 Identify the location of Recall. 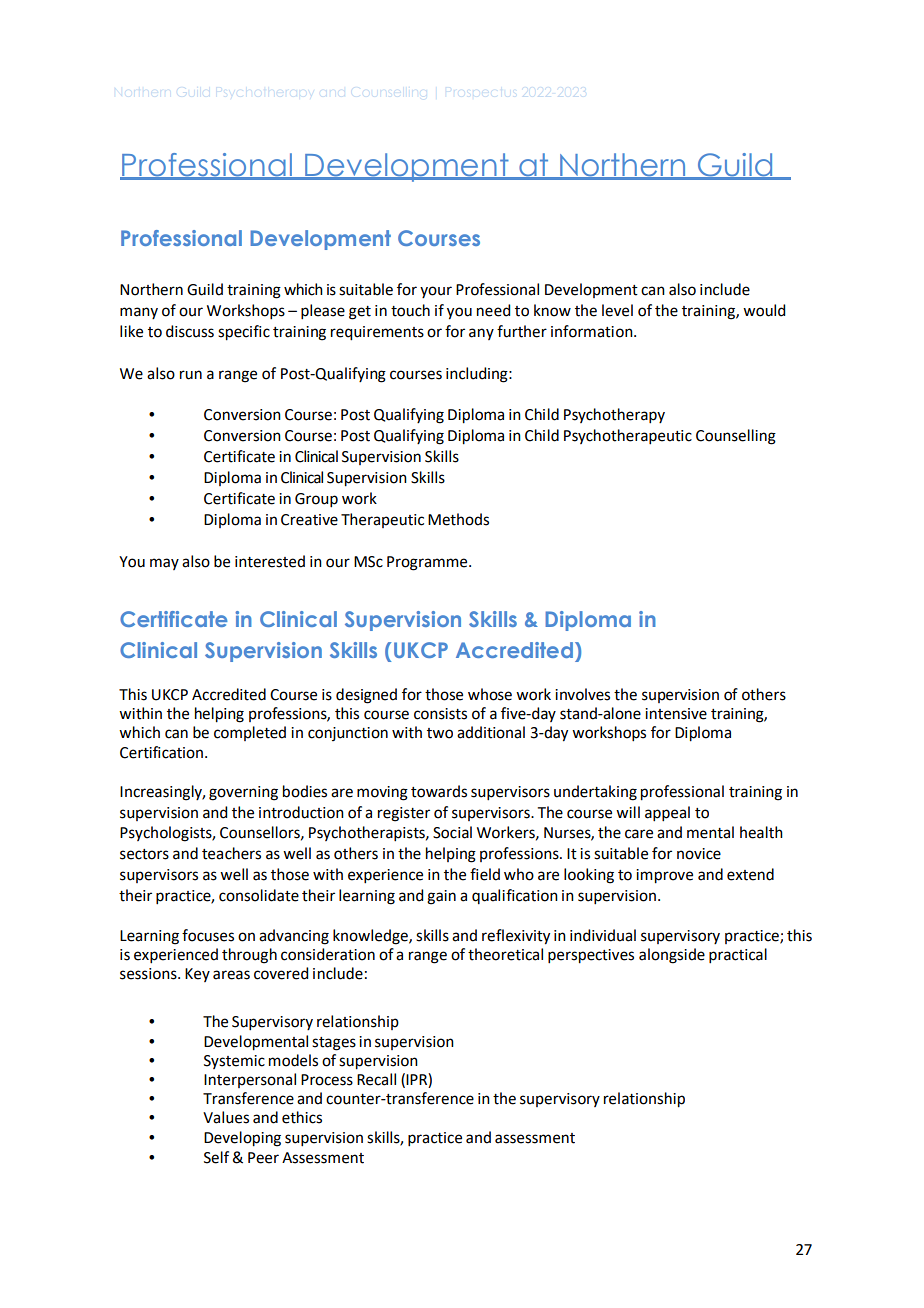
(376, 1079).
